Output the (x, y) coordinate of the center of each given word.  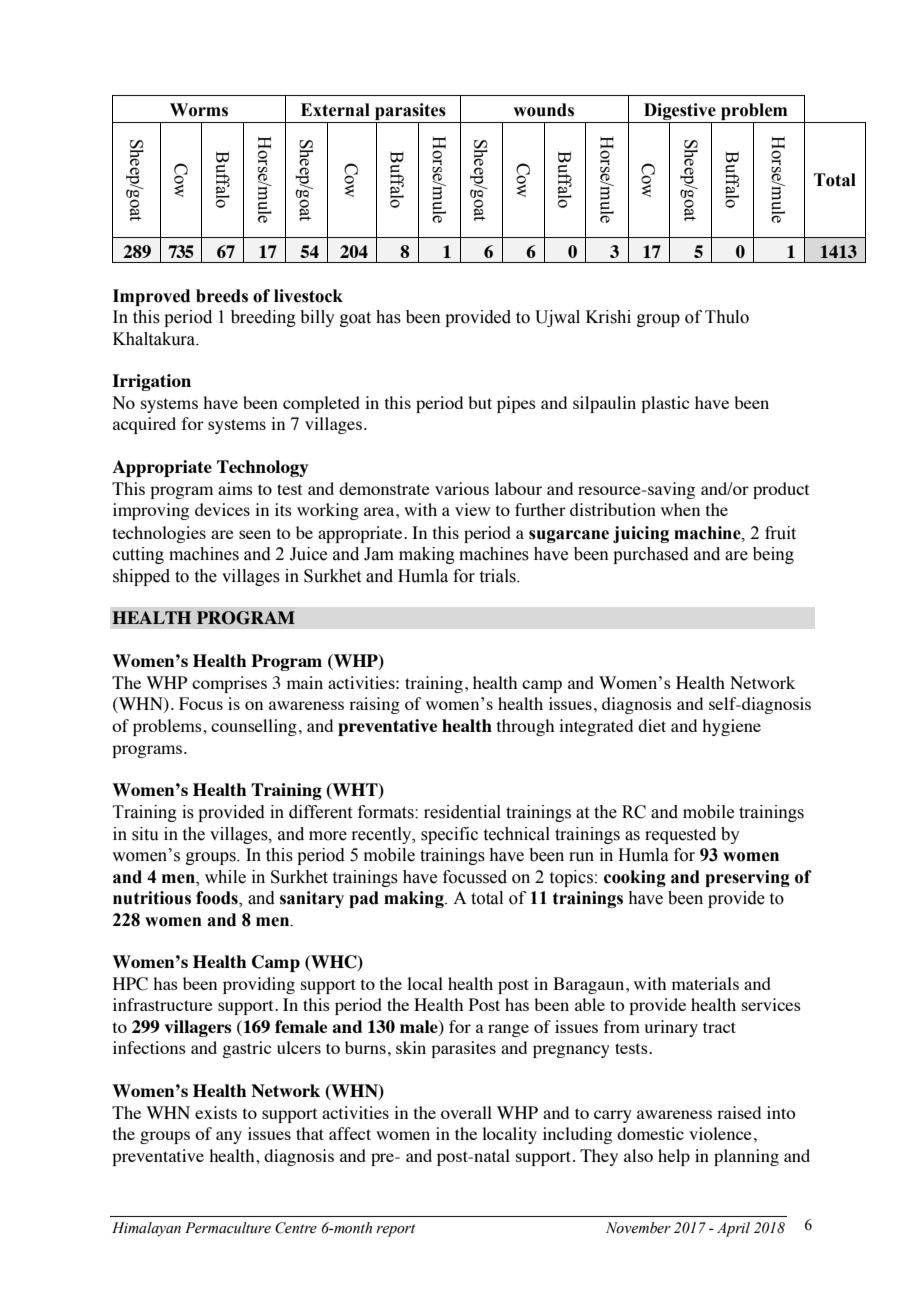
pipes (516, 404)
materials (705, 983)
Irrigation (151, 382)
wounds (543, 110)
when (680, 509)
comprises (229, 684)
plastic (665, 404)
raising (374, 705)
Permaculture (228, 1228)
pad (364, 899)
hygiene (731, 727)
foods (218, 899)
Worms (199, 110)
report (395, 1230)
